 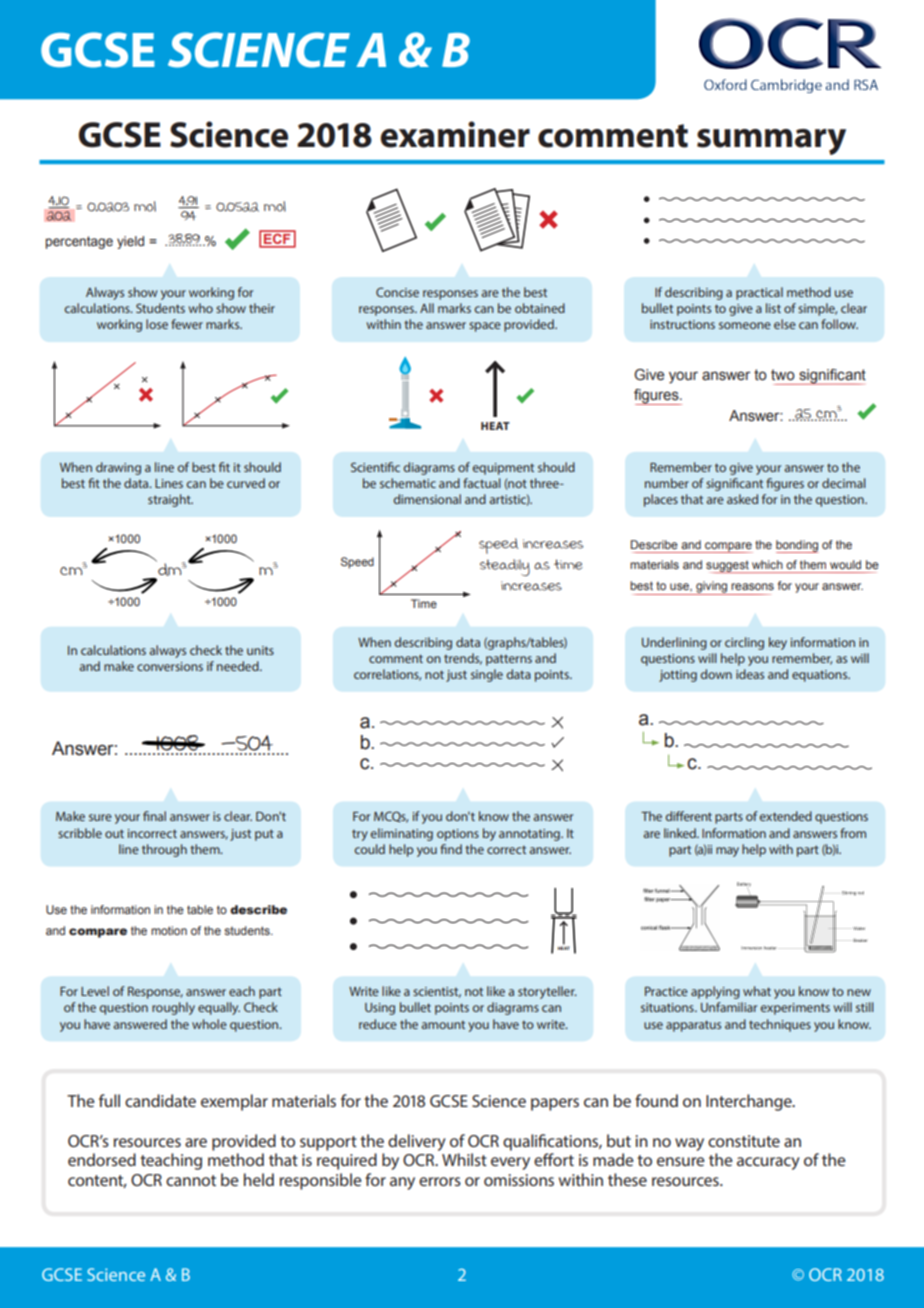 What do you see at coordinates (783, 375) in the document?
I see `two` at bounding box center [783, 375].
